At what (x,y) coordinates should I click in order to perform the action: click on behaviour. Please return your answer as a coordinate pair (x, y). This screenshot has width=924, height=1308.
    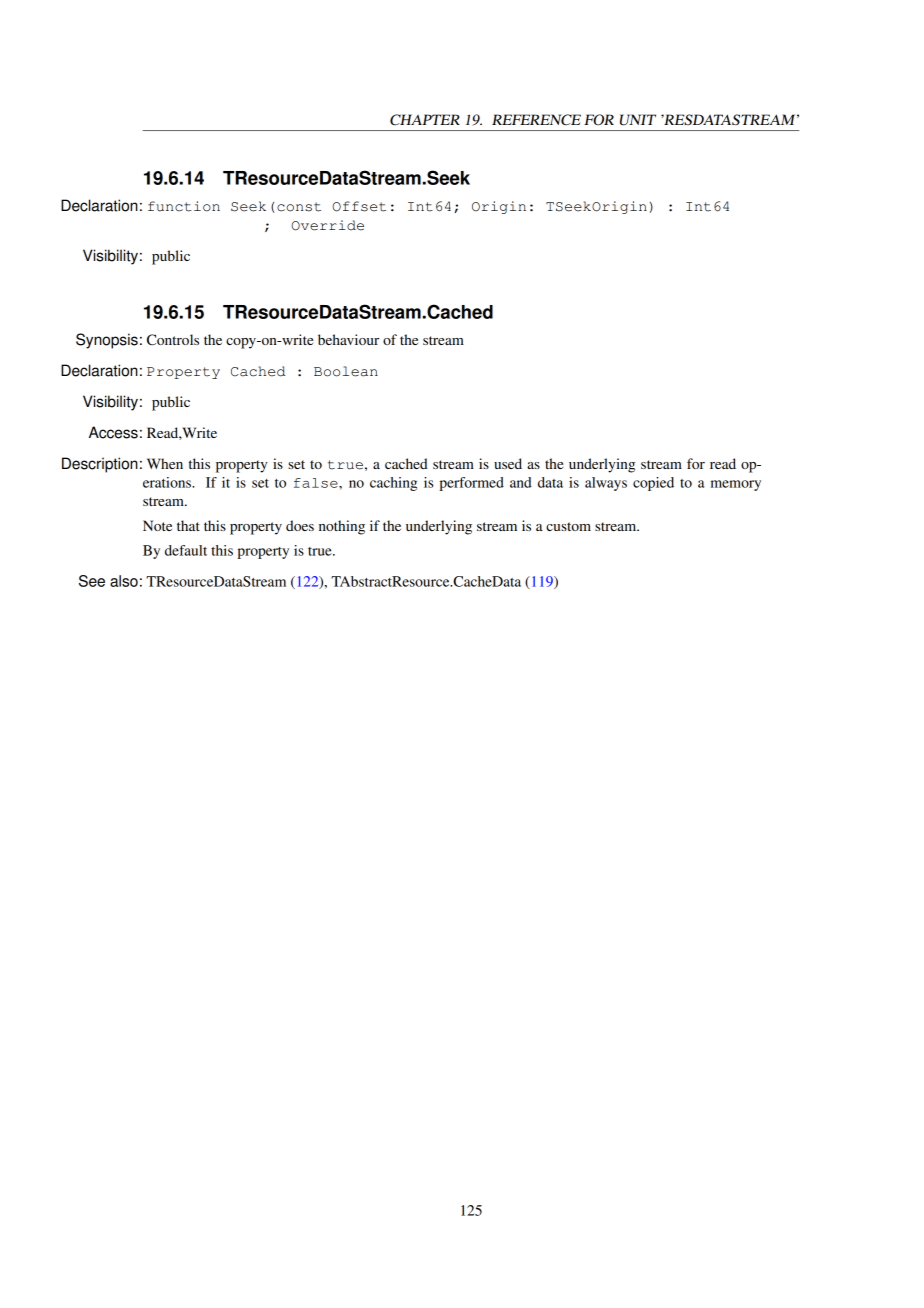
    Looking at the image, I should click on (348, 339).
